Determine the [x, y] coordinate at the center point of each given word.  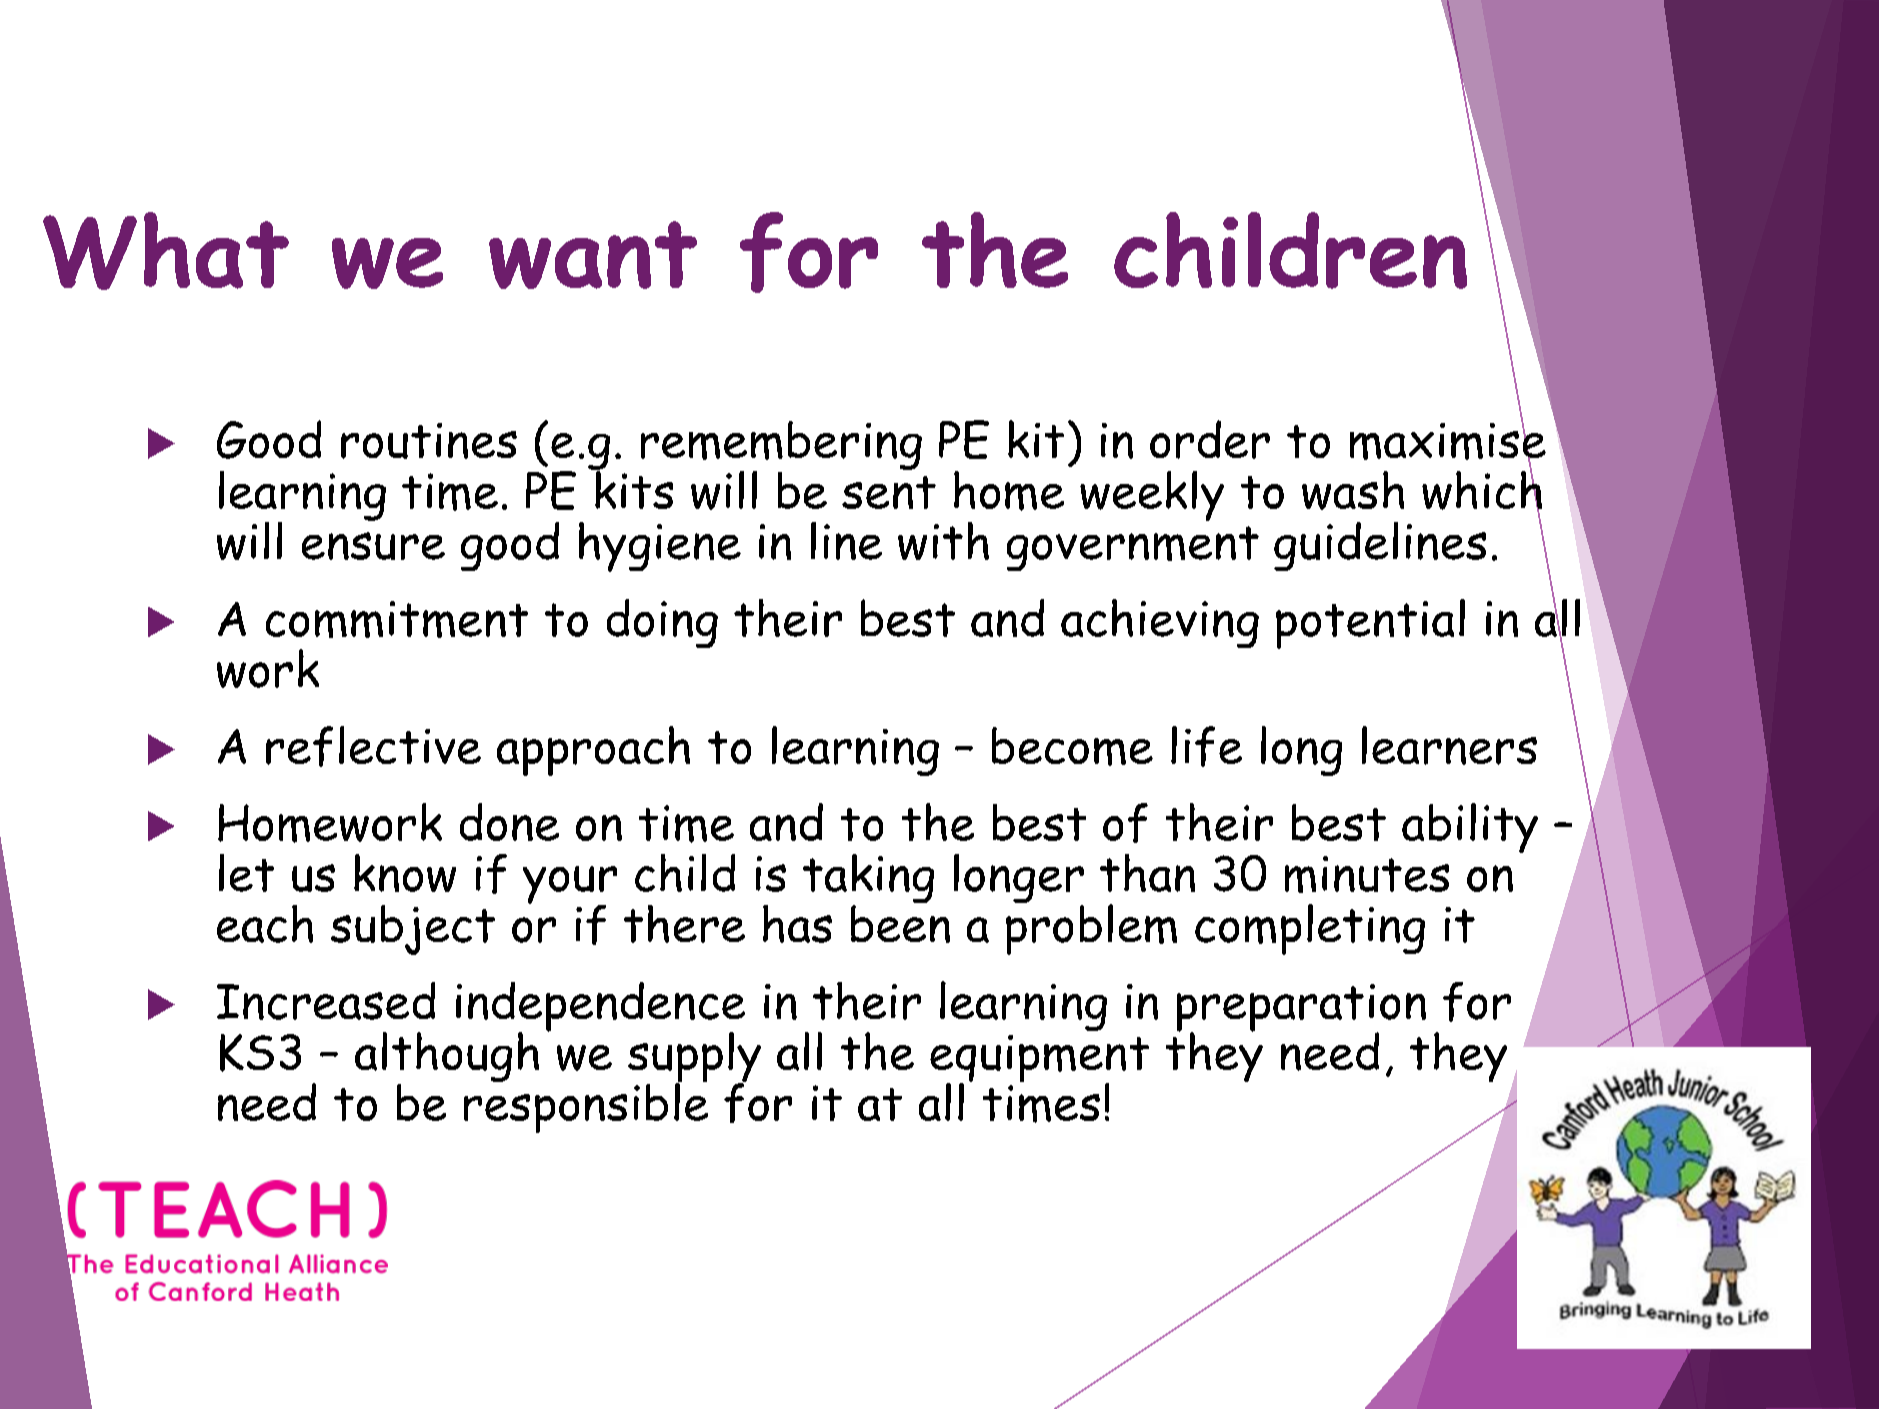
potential [1370, 624]
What [166, 251]
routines [429, 441]
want [593, 255]
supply [694, 1058]
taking [868, 880]
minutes [1367, 874]
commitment [397, 619]
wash [1353, 490]
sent [889, 492]
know [405, 873]
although [447, 1057]
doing [662, 623]
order [1210, 439]
